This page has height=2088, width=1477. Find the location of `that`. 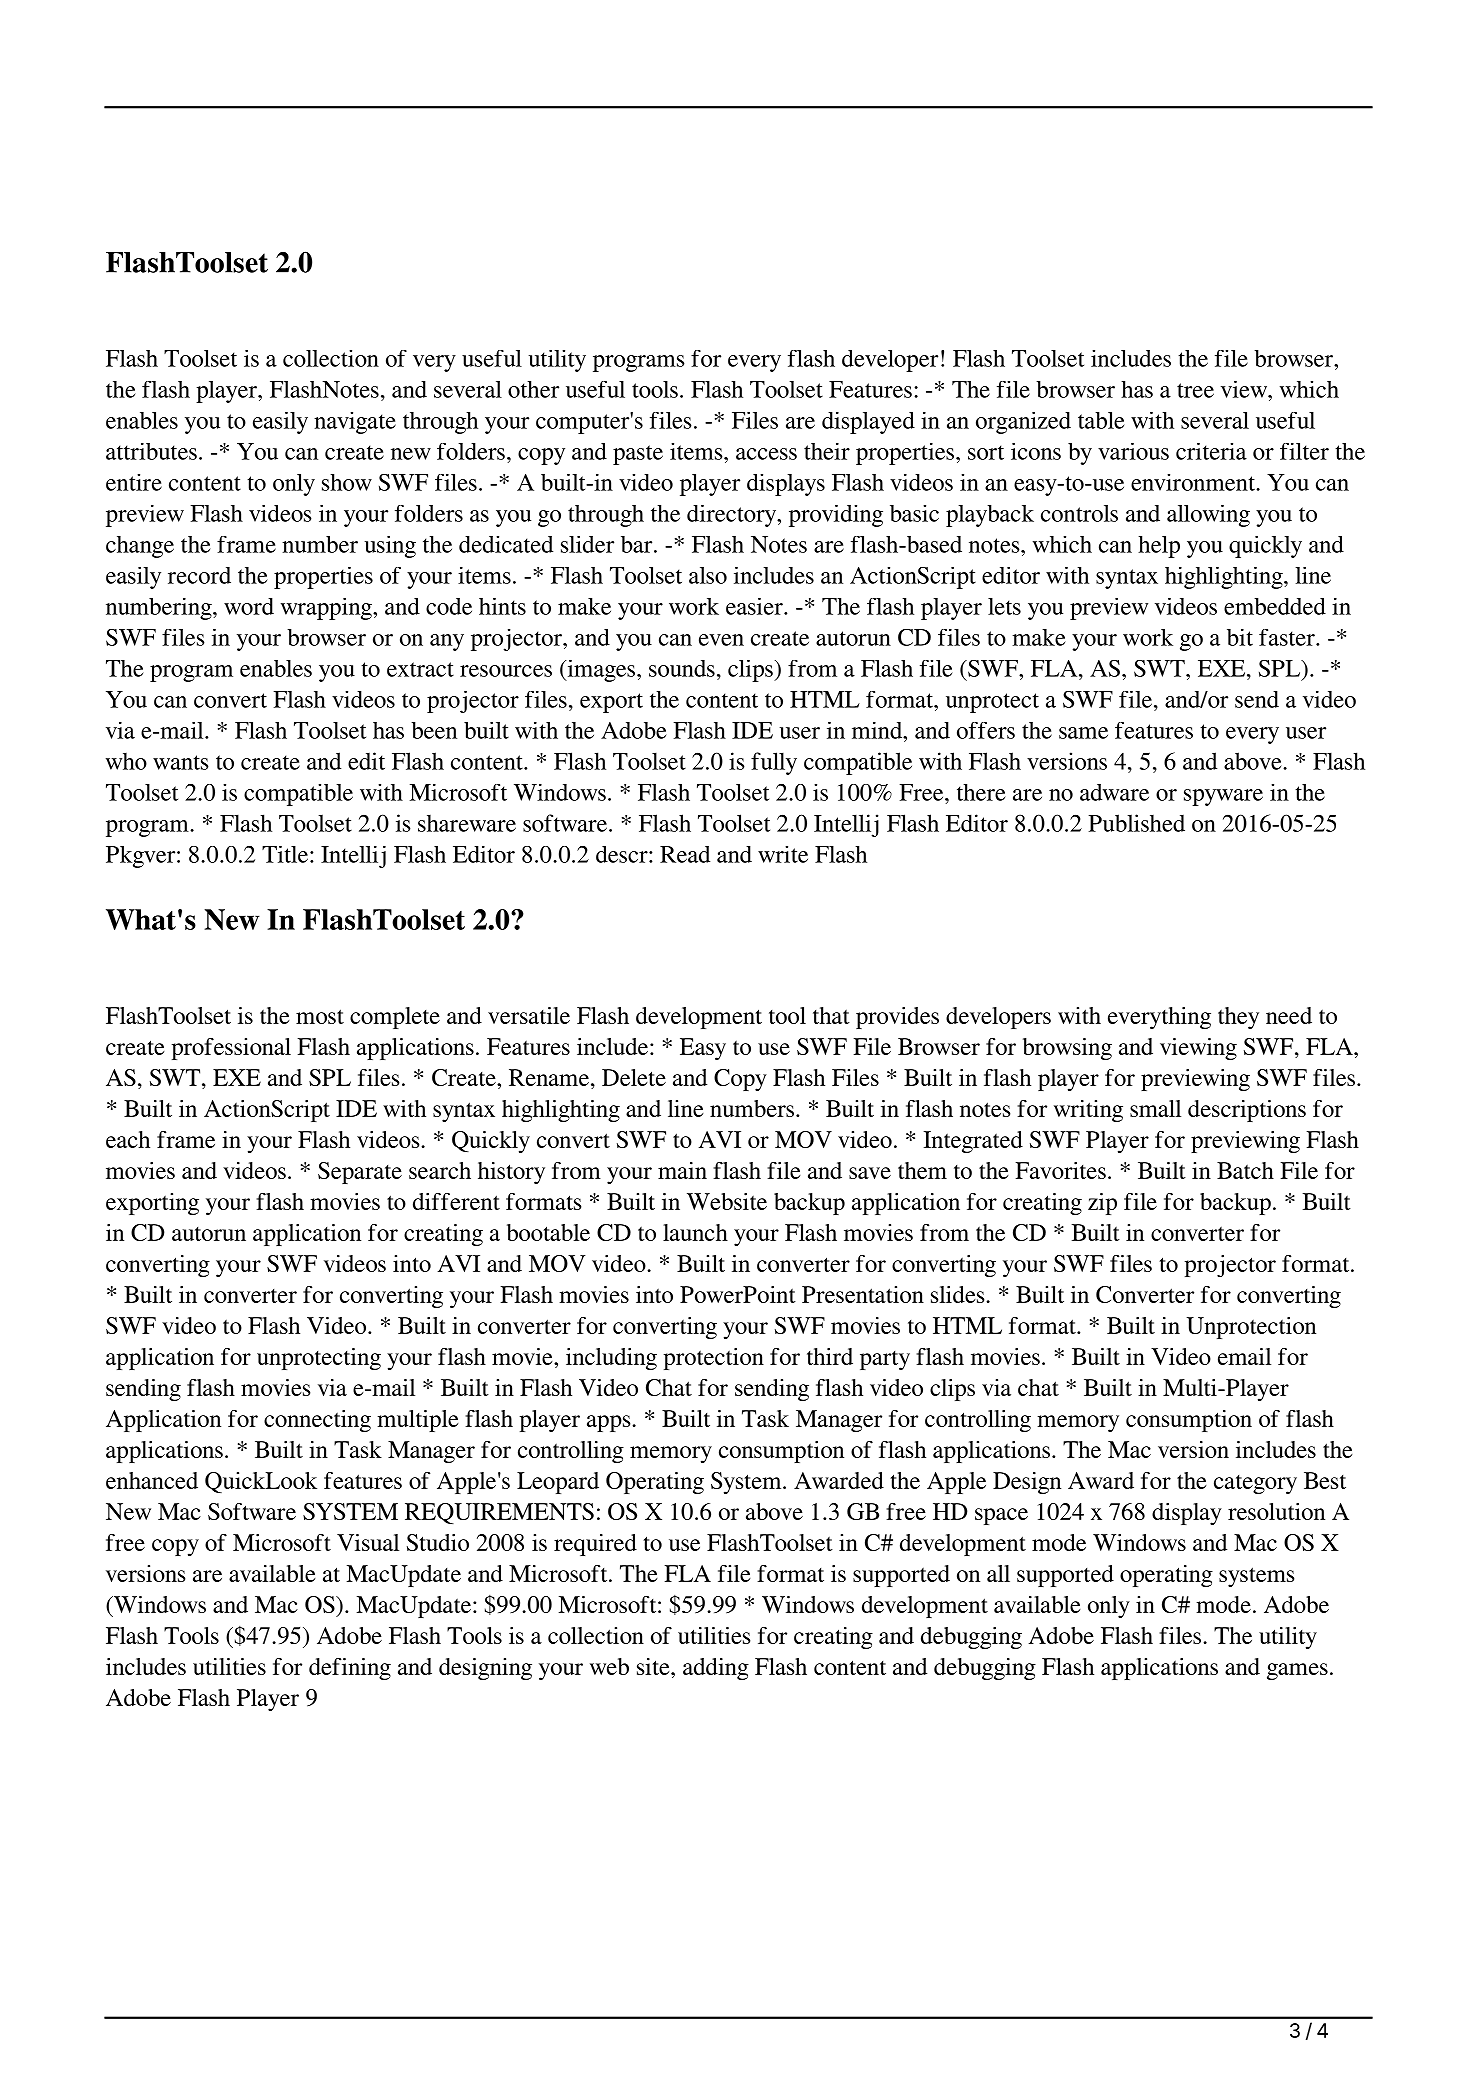

that is located at coordinates (831, 1015).
